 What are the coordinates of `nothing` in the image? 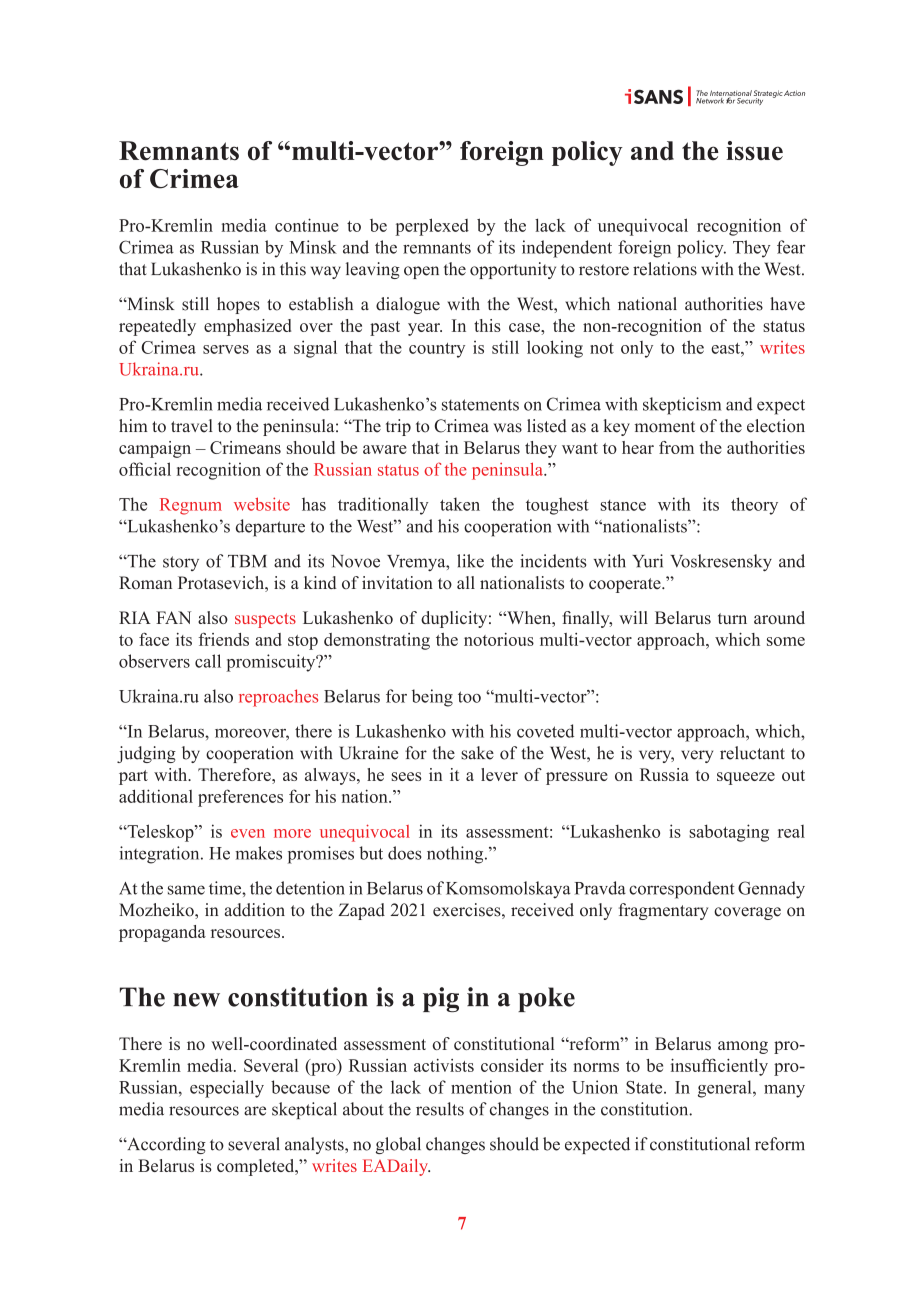 It's located at (456, 855).
